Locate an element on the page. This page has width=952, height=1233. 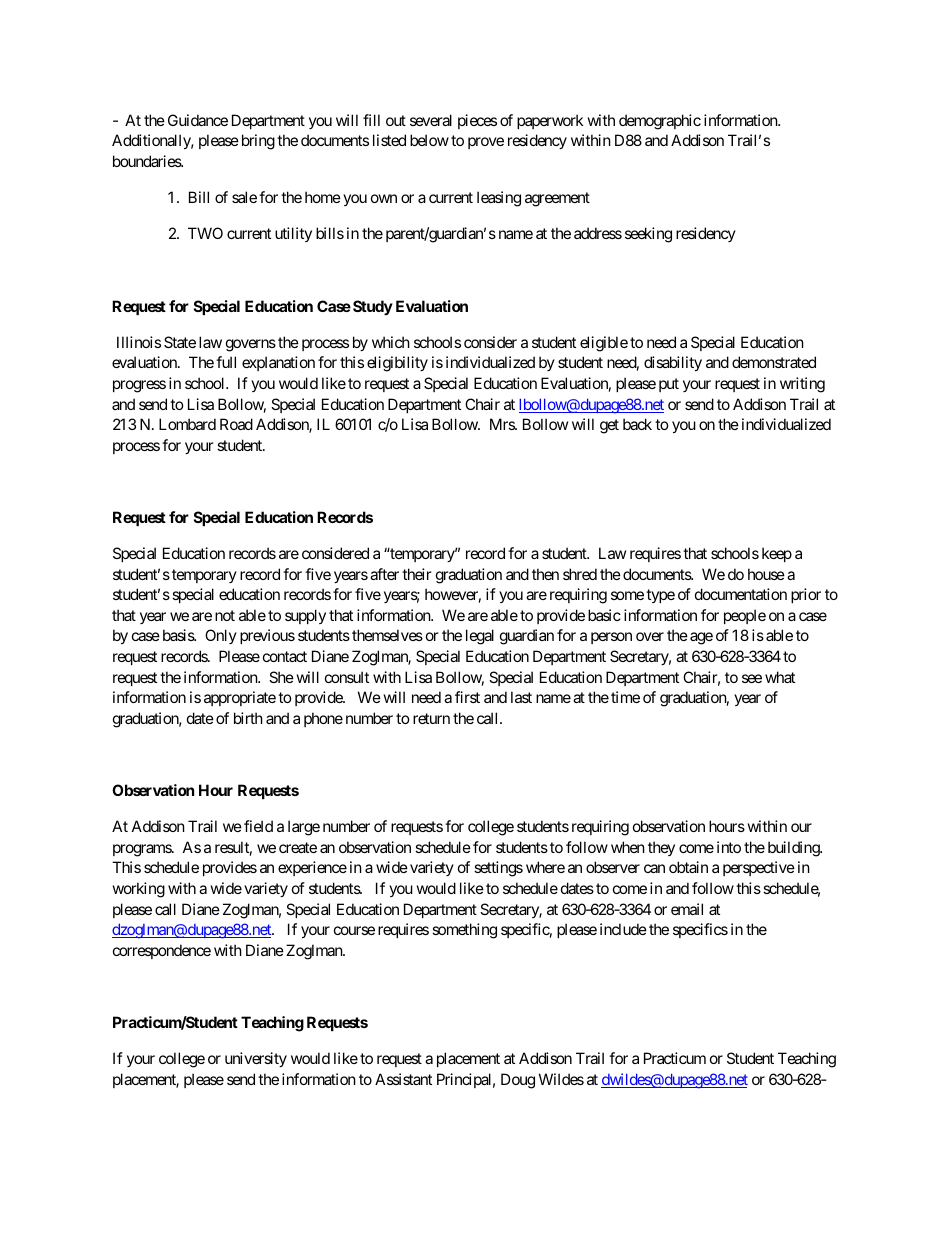
Doug is located at coordinates (518, 1081).
